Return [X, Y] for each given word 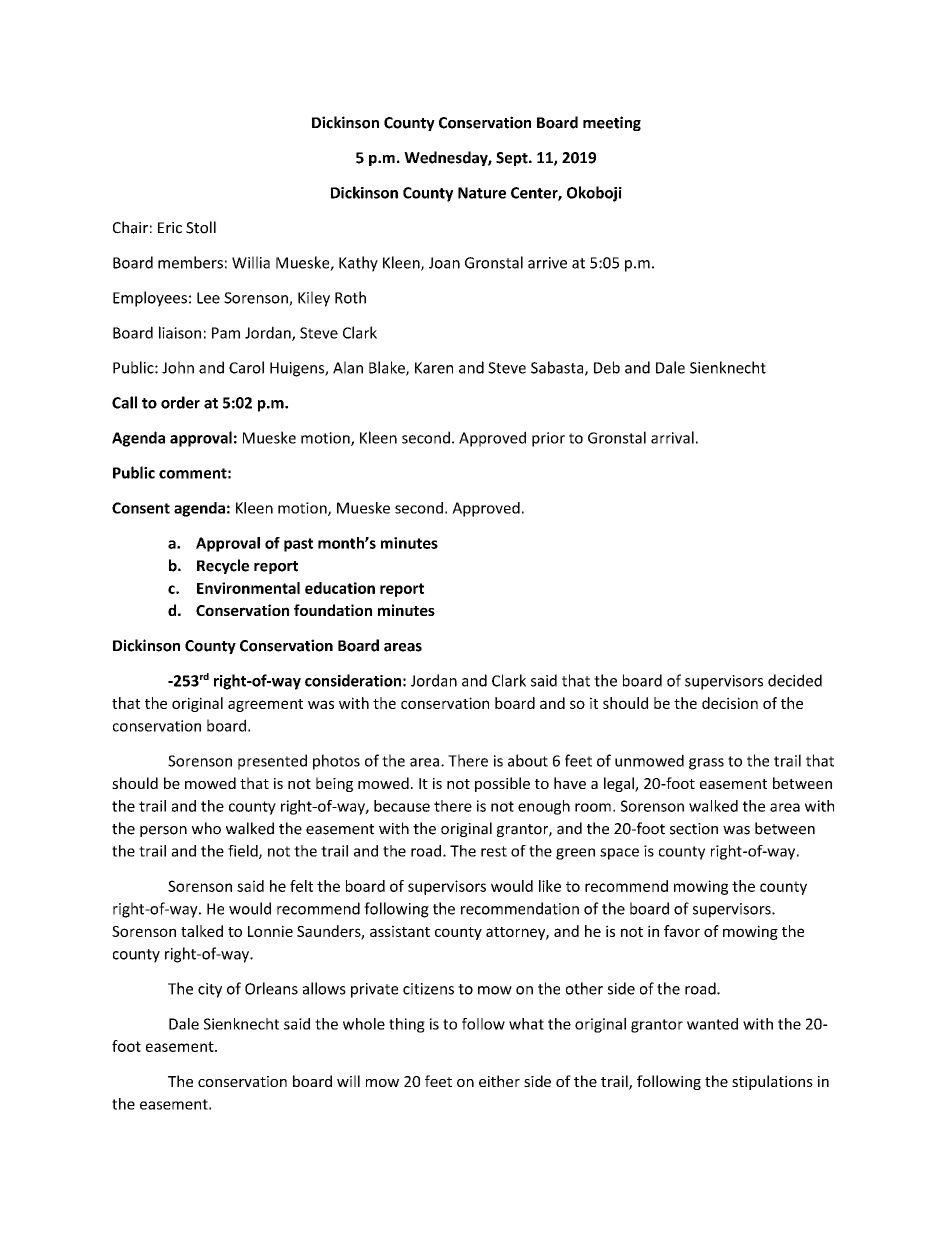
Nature [482, 193]
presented [272, 762]
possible [502, 784]
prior [548, 439]
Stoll [201, 227]
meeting [612, 123]
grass [706, 764]
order [180, 402]
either [499, 1081]
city [210, 990]
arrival [672, 437]
